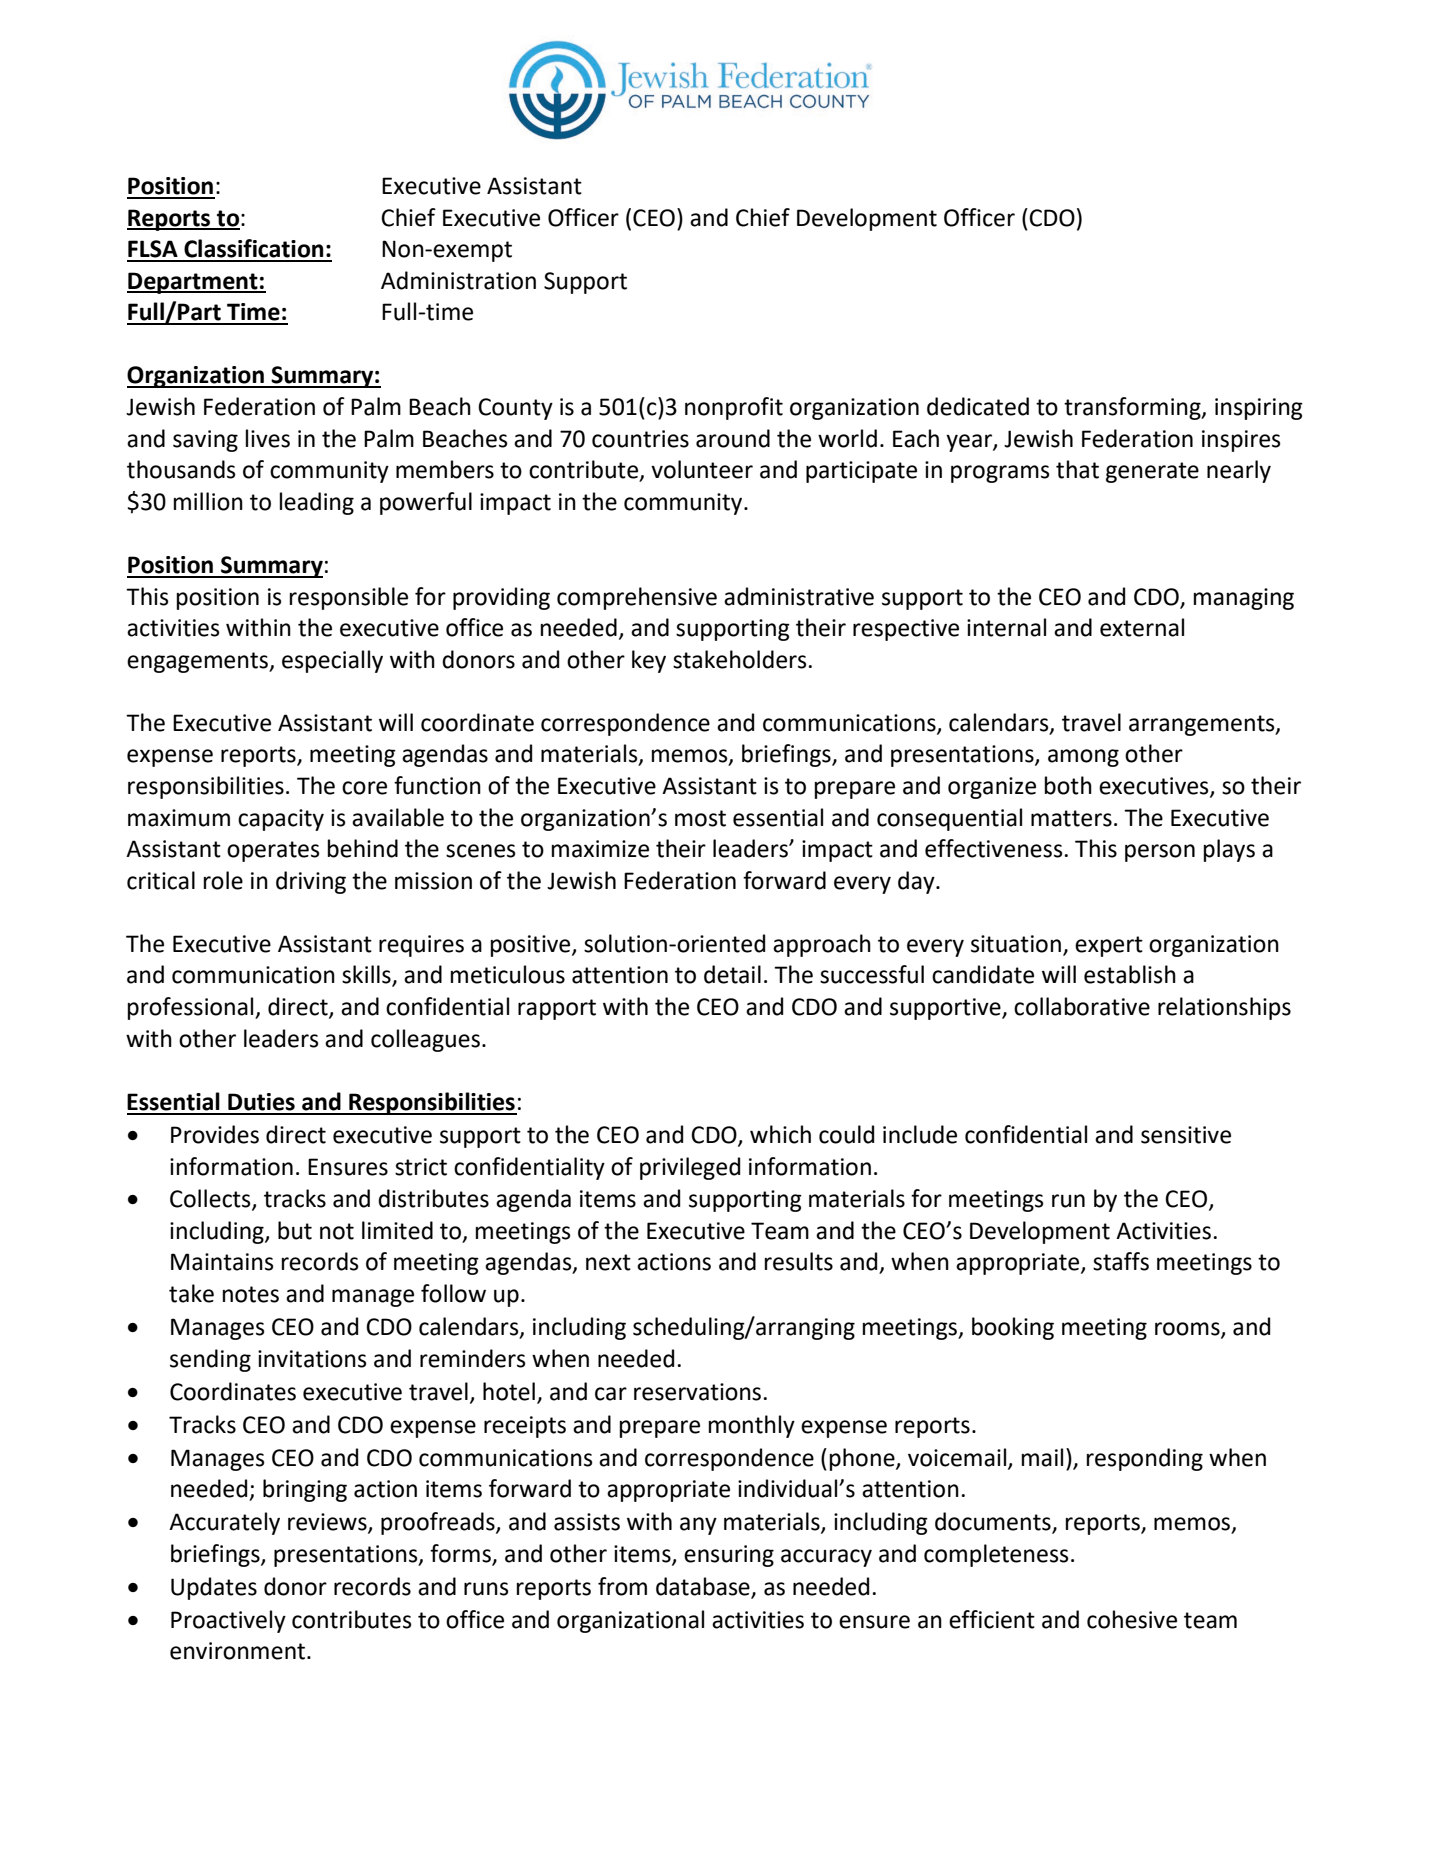 Image resolution: width=1439 pixels, height=1863 pixels. What do you see at coordinates (211, 1199) in the screenshot?
I see `Collects` at bounding box center [211, 1199].
